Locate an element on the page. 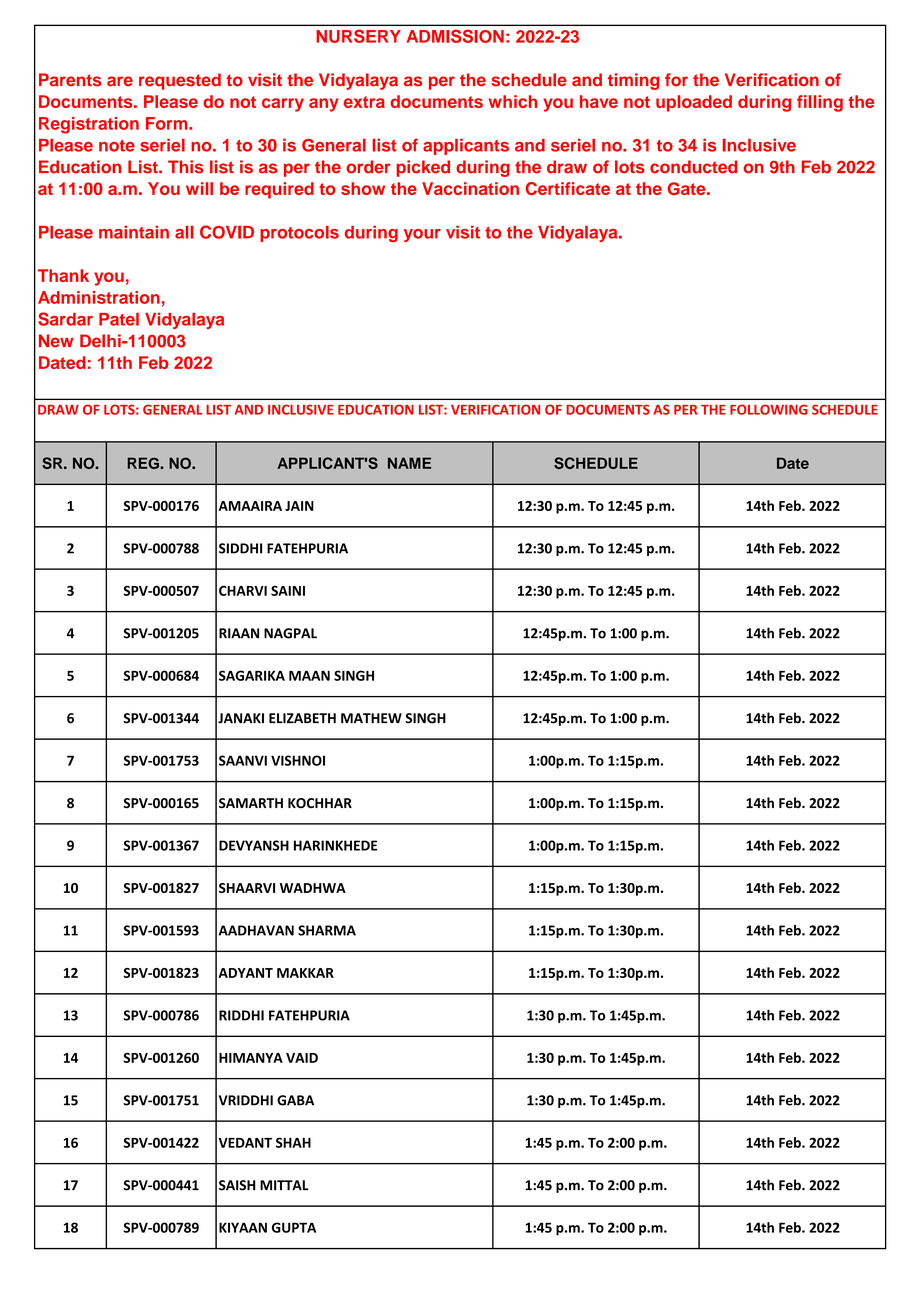 This page has width=924, height=1308. WADHWA is located at coordinates (313, 888).
